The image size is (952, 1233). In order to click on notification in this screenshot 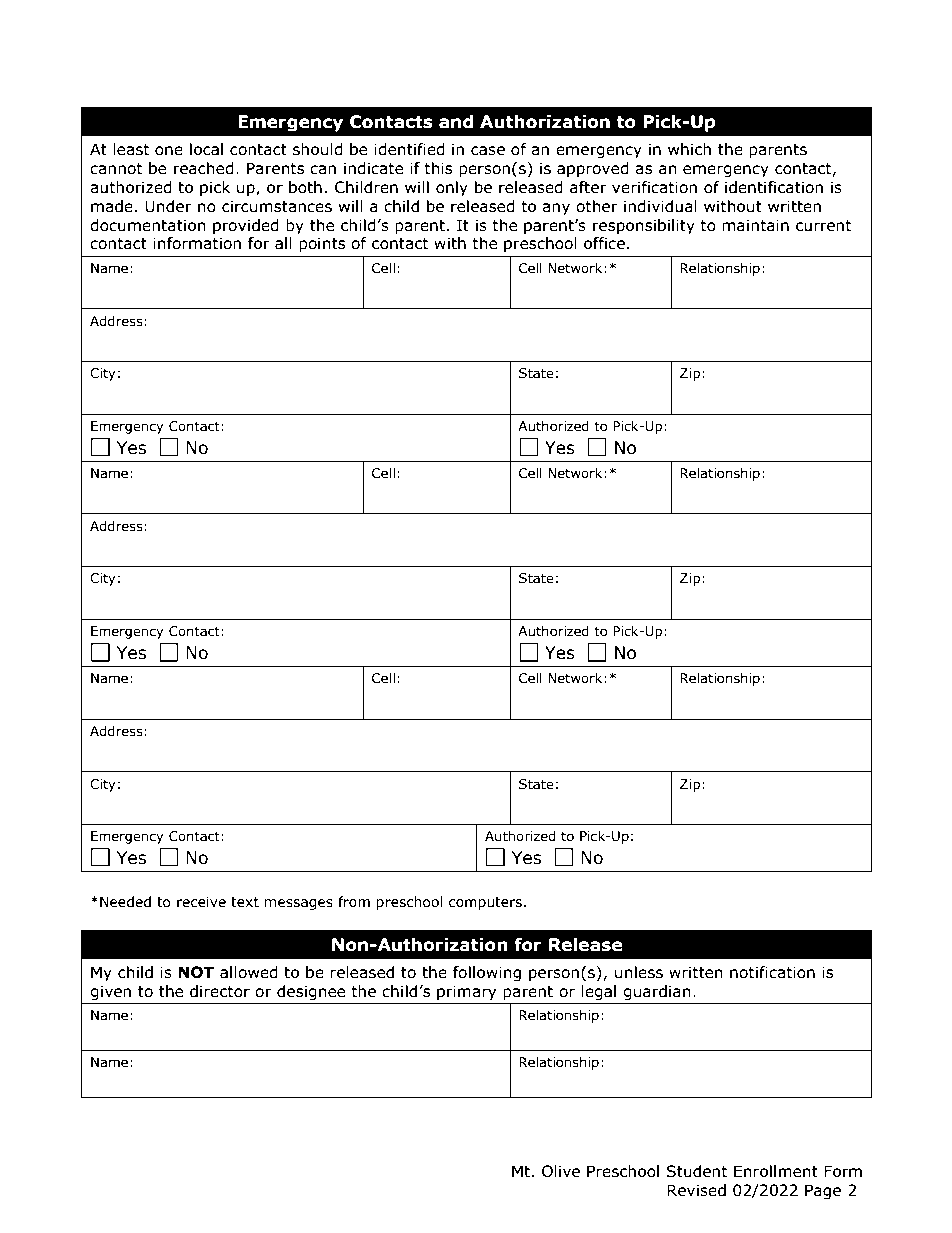, I will do `click(772, 972)`.
